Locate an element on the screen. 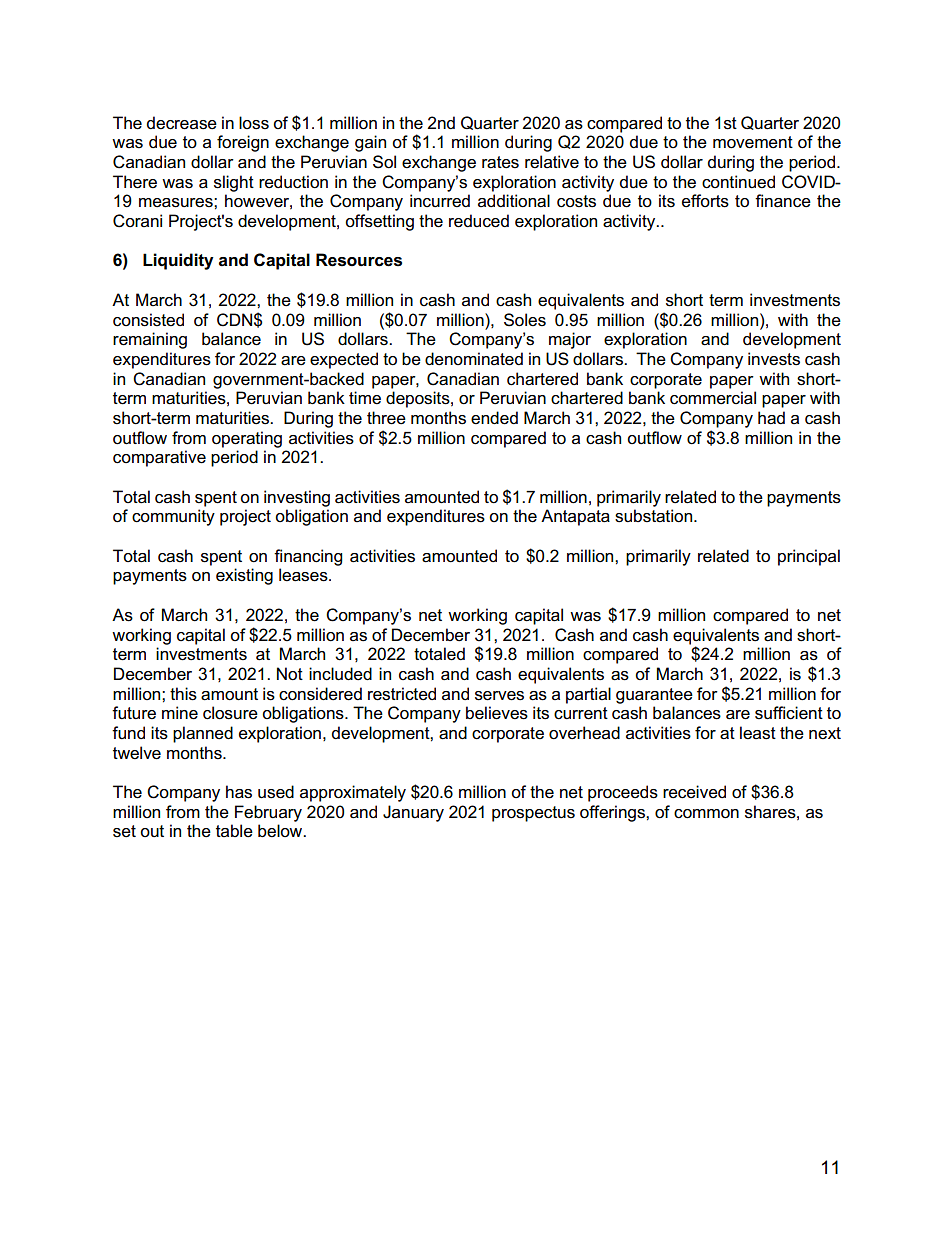 Image resolution: width=952 pixels, height=1233 pixels. has is located at coordinates (239, 792).
